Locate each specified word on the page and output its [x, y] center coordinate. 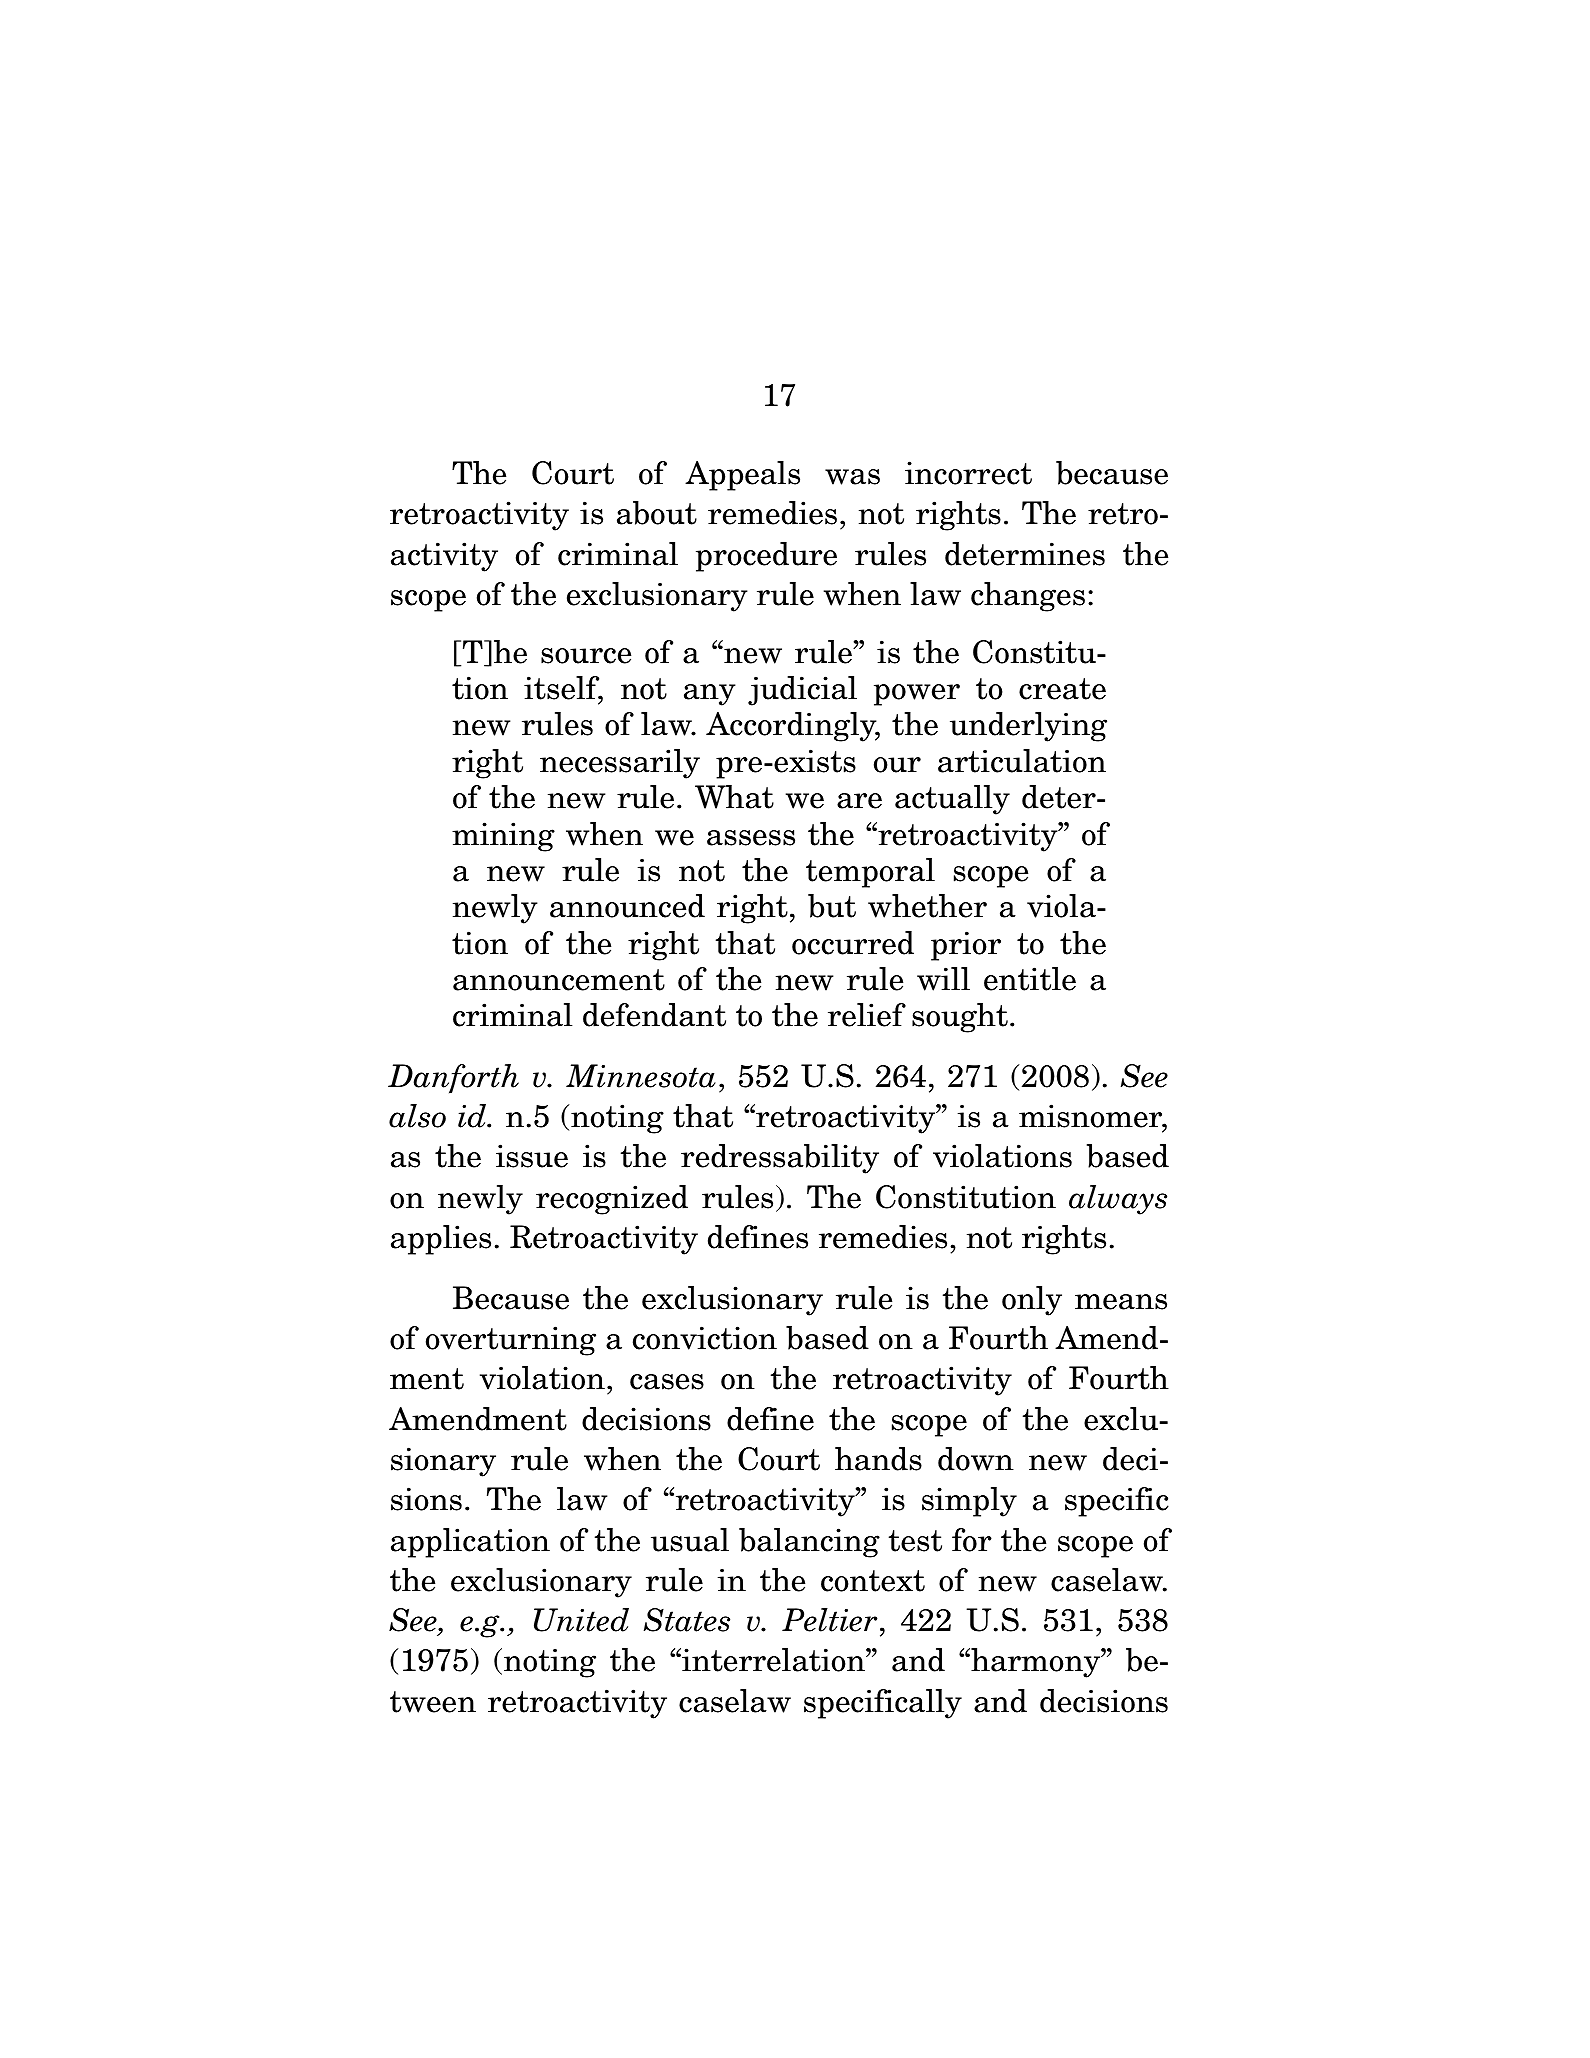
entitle [1030, 979]
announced [627, 906]
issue [532, 1156]
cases [667, 1382]
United [581, 1620]
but [832, 906]
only [1032, 1301]
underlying [1028, 727]
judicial [802, 691]
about [657, 513]
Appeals [742, 476]
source [586, 656]
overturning [511, 1341]
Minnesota [641, 1076]
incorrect [968, 473]
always [1118, 1200]
